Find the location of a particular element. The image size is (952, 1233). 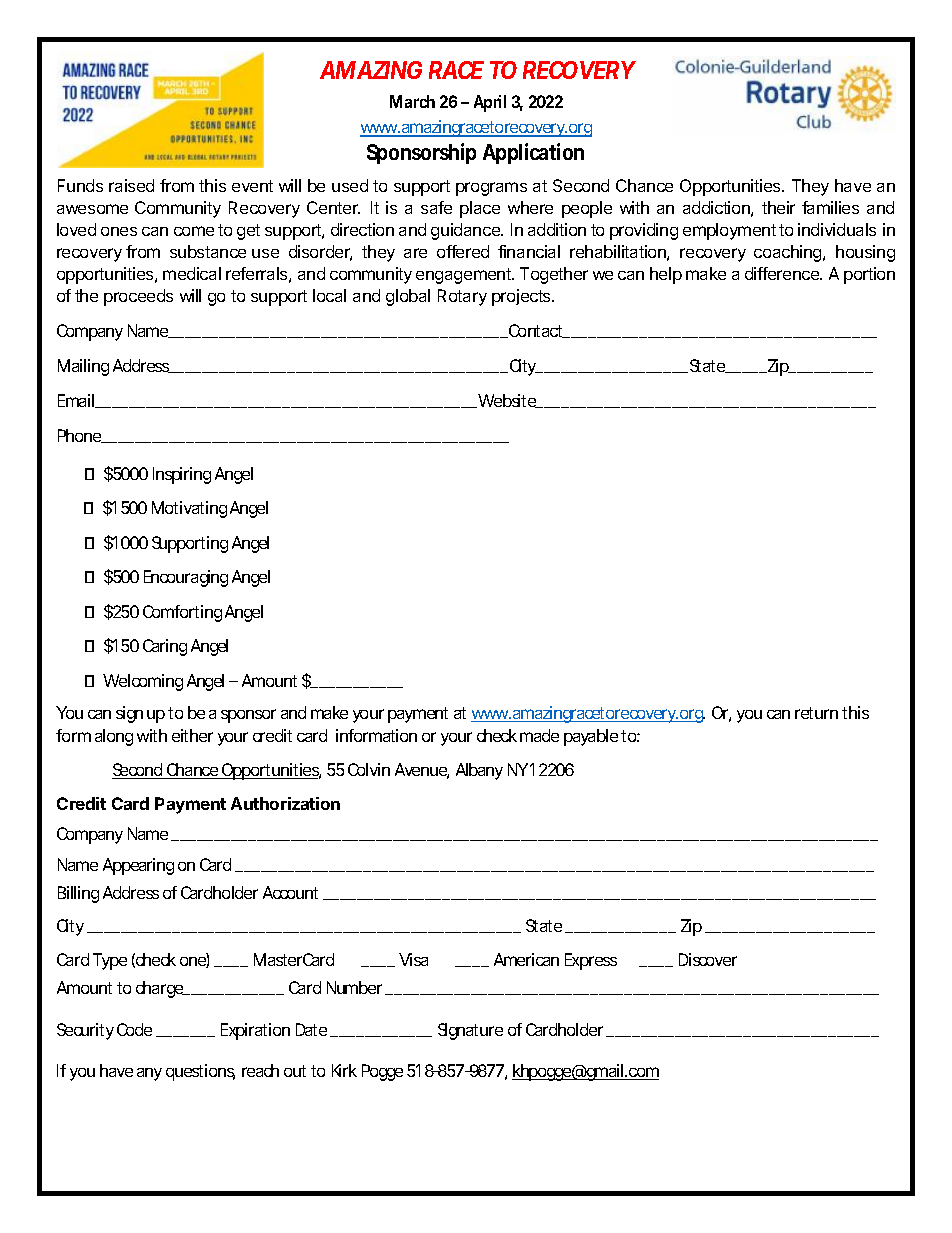

made is located at coordinates (539, 735).
